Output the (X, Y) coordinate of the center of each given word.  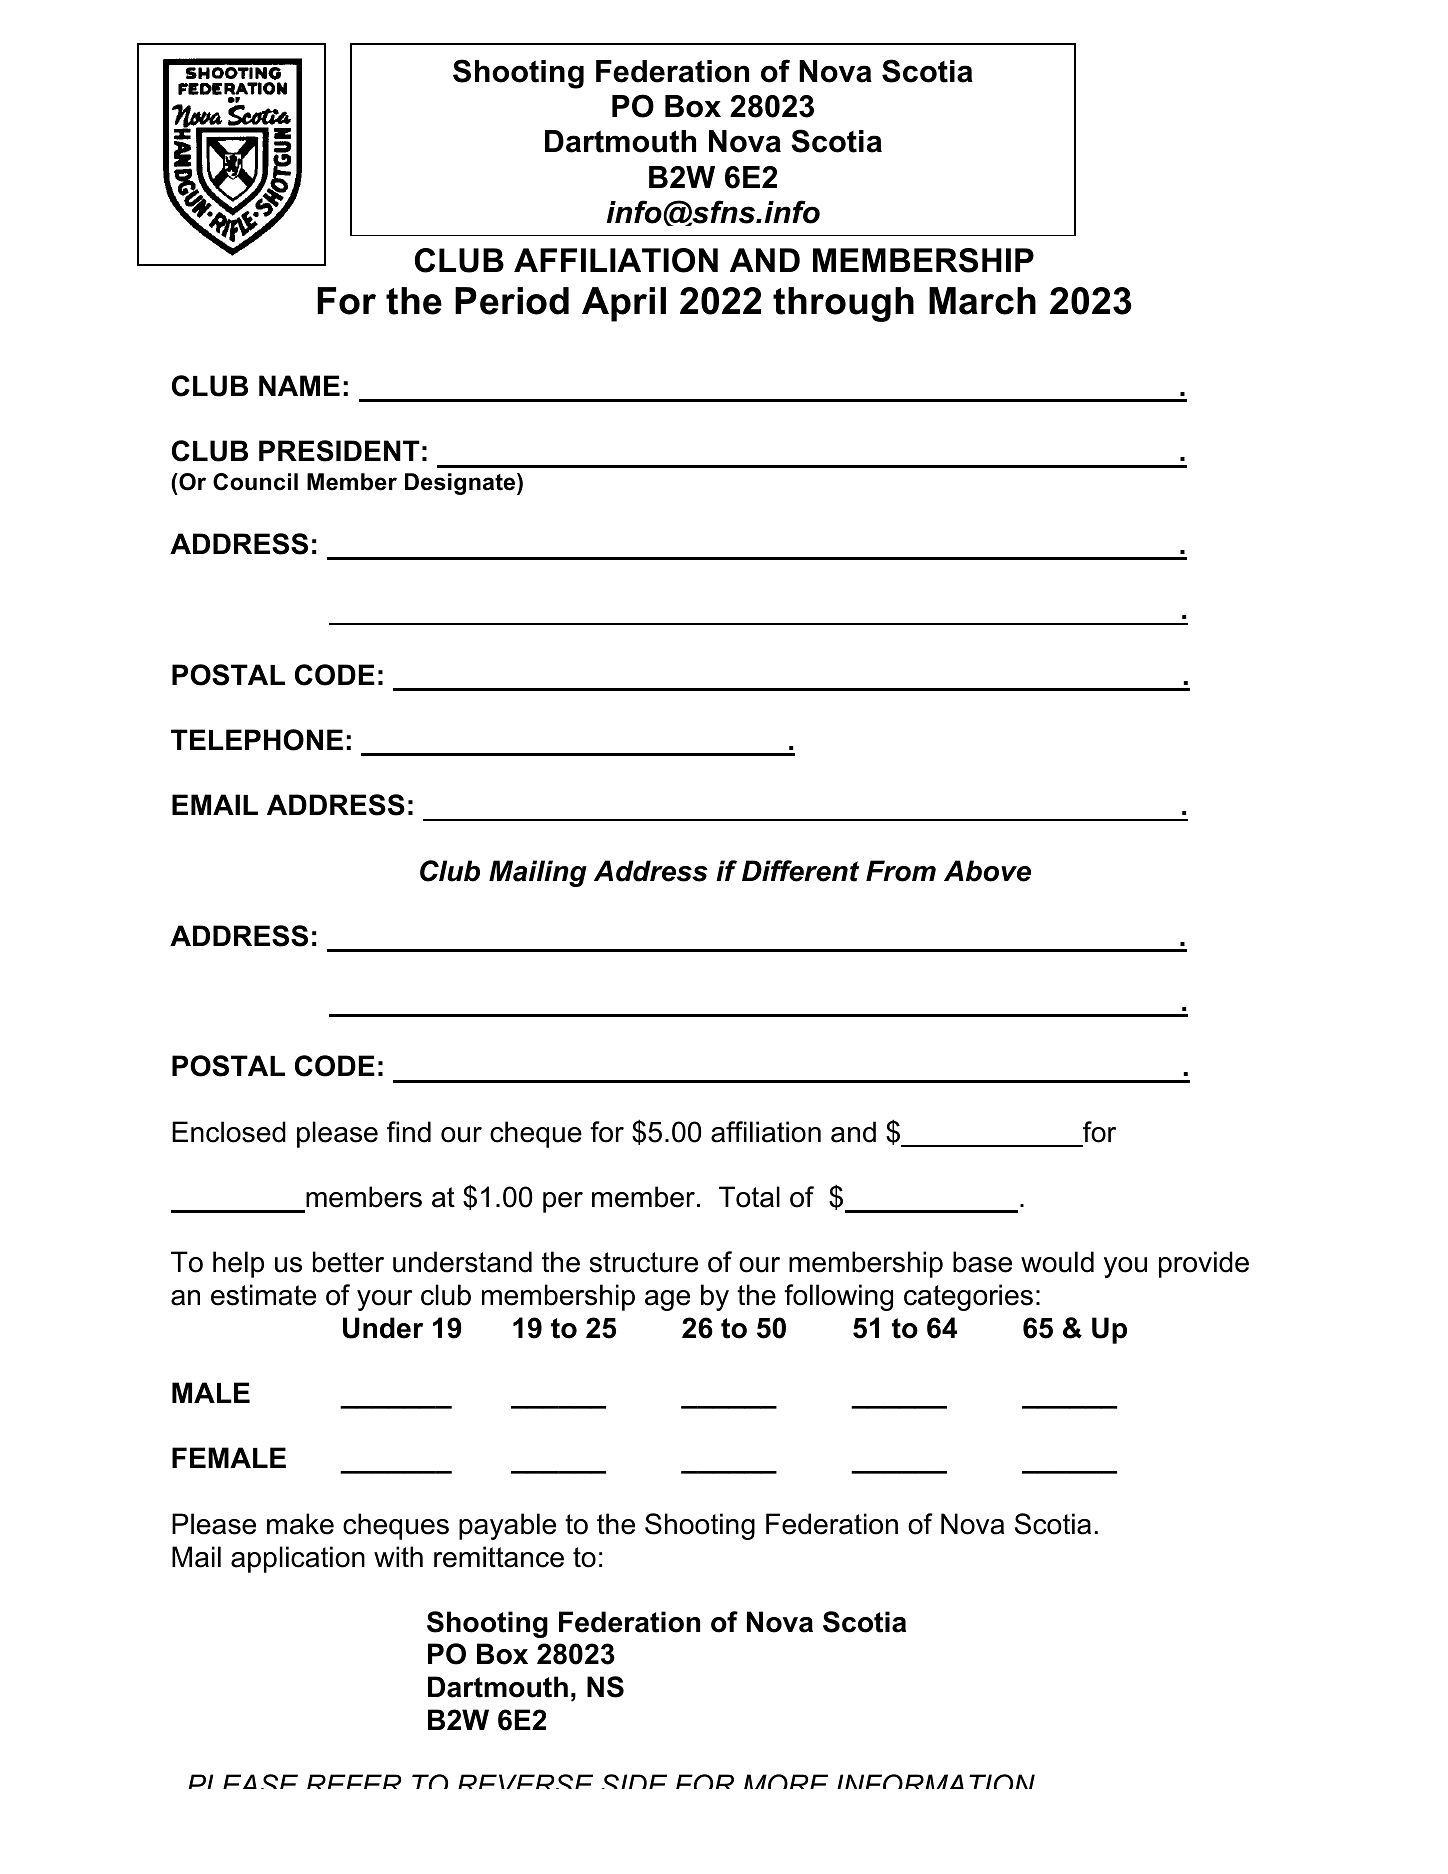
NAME (299, 385)
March (982, 301)
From (901, 871)
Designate (461, 484)
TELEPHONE (257, 740)
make (300, 1524)
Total (749, 1197)
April (624, 304)
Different (800, 871)
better (348, 1262)
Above (987, 871)
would (1057, 1262)
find (409, 1132)
